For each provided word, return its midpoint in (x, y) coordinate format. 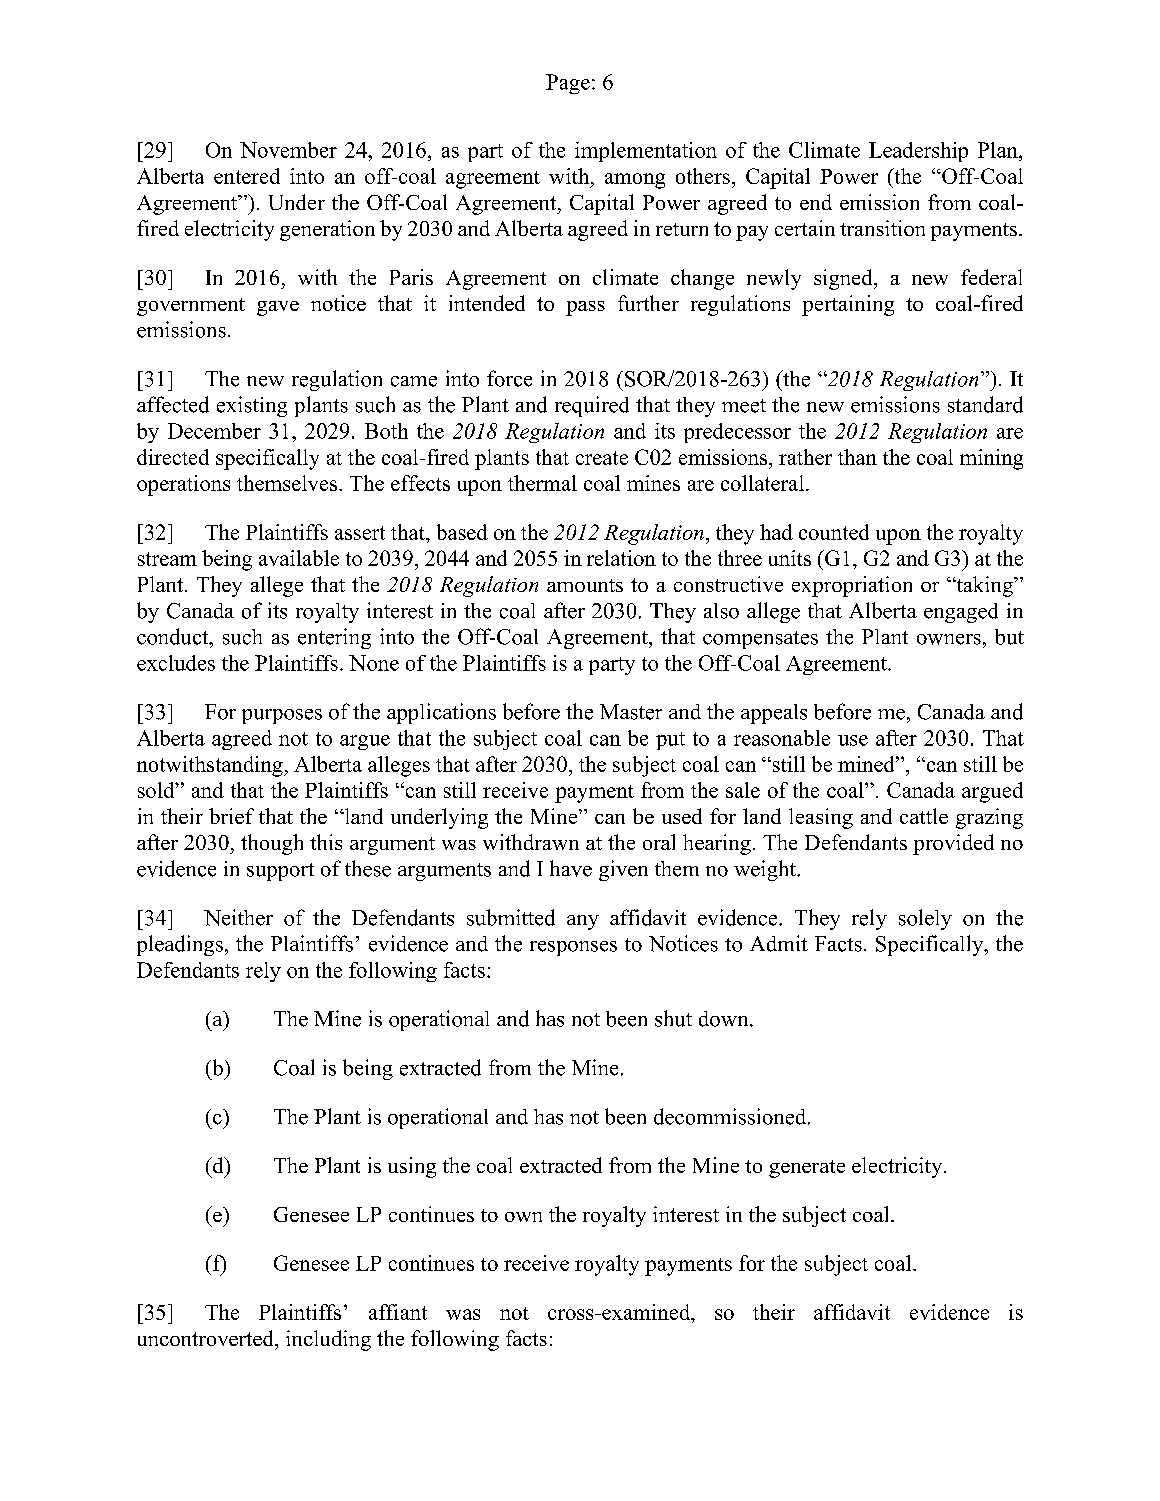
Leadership (918, 152)
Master (631, 712)
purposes (282, 716)
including (328, 1340)
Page (568, 84)
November (288, 150)
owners (949, 639)
